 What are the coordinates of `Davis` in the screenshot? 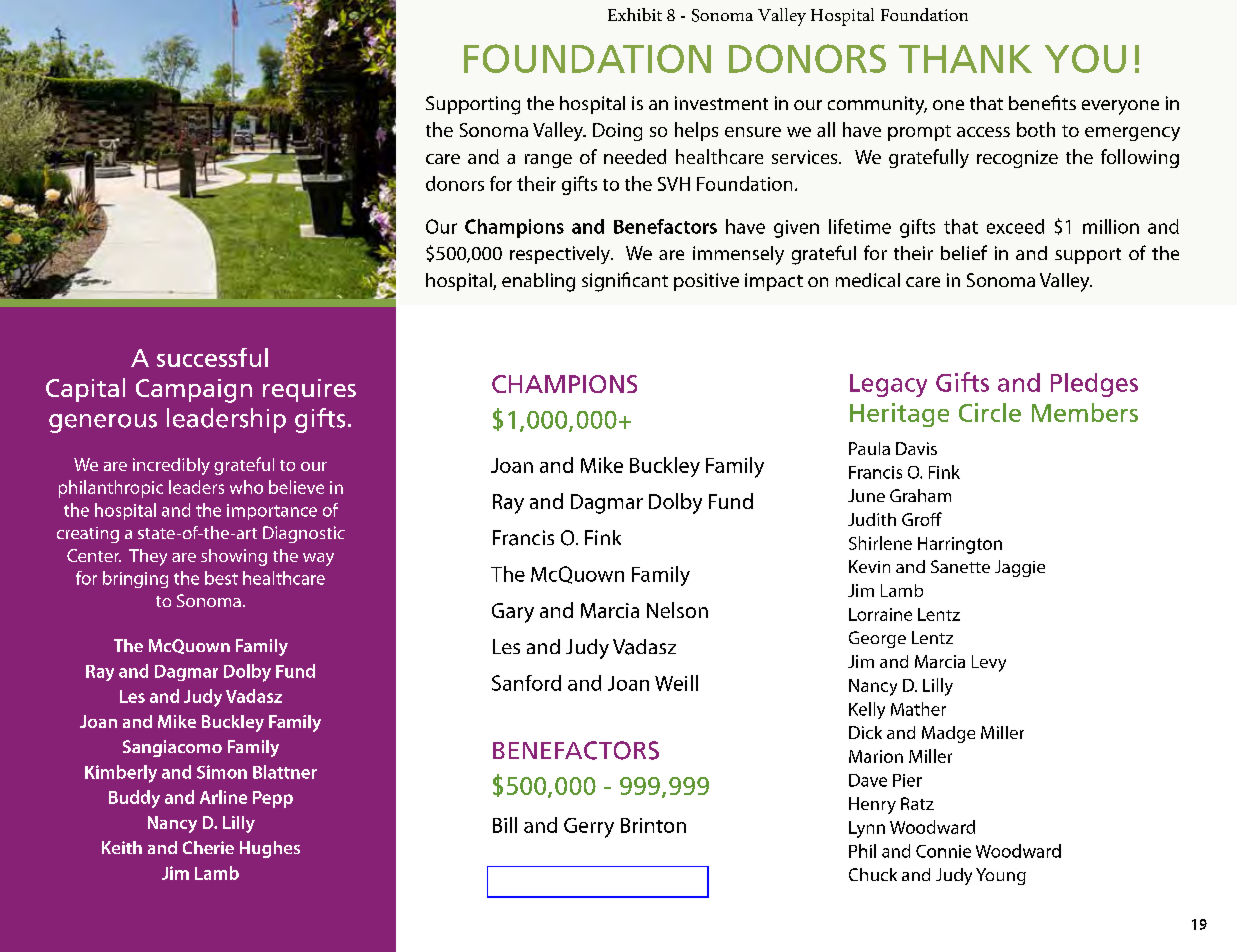 It's located at (916, 448).
